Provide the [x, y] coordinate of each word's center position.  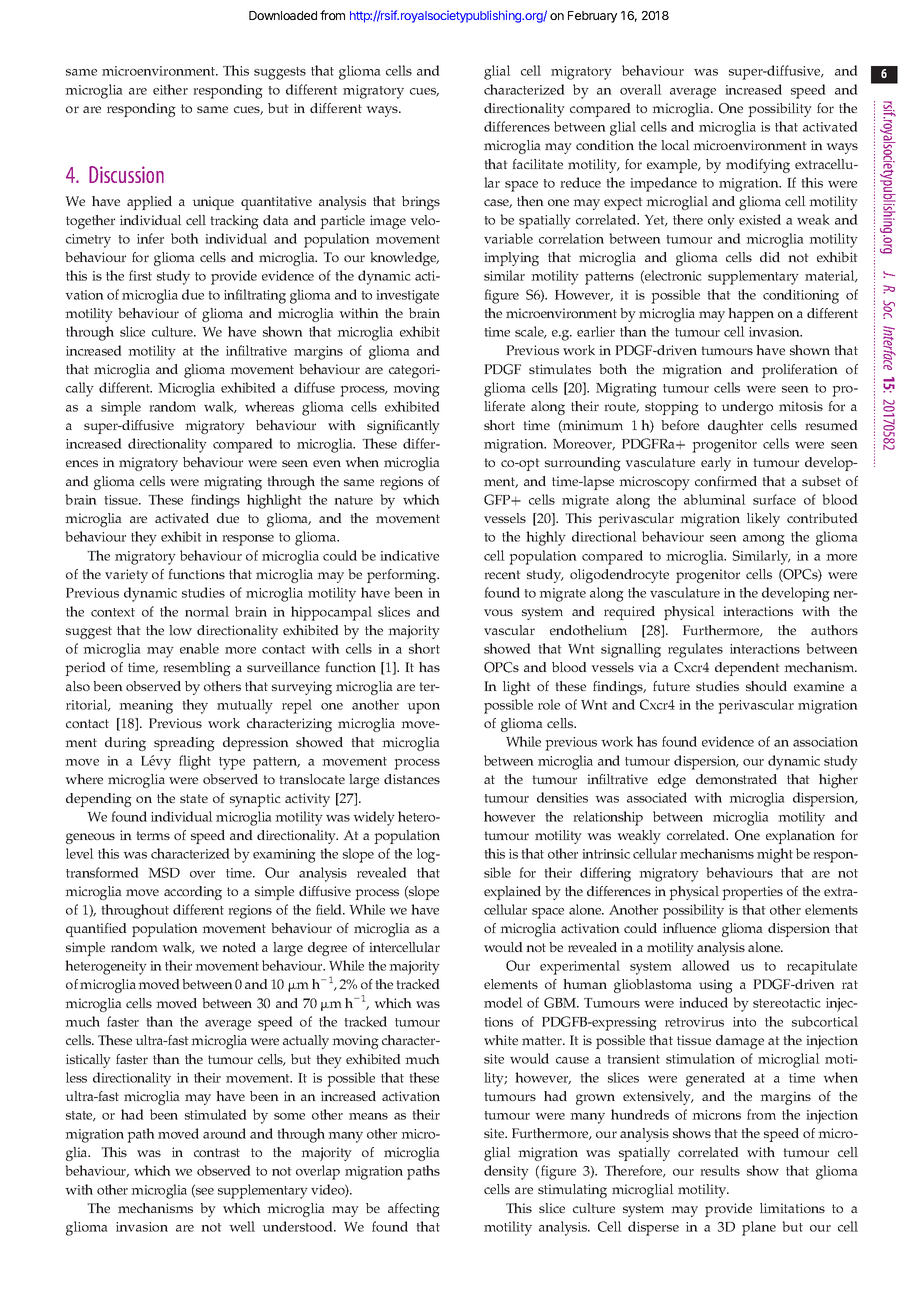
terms [153, 835]
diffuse [314, 387]
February [592, 17]
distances [412, 779]
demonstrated [736, 779]
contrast [217, 1152]
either [170, 89]
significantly [403, 427]
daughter [735, 427]
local [675, 145]
